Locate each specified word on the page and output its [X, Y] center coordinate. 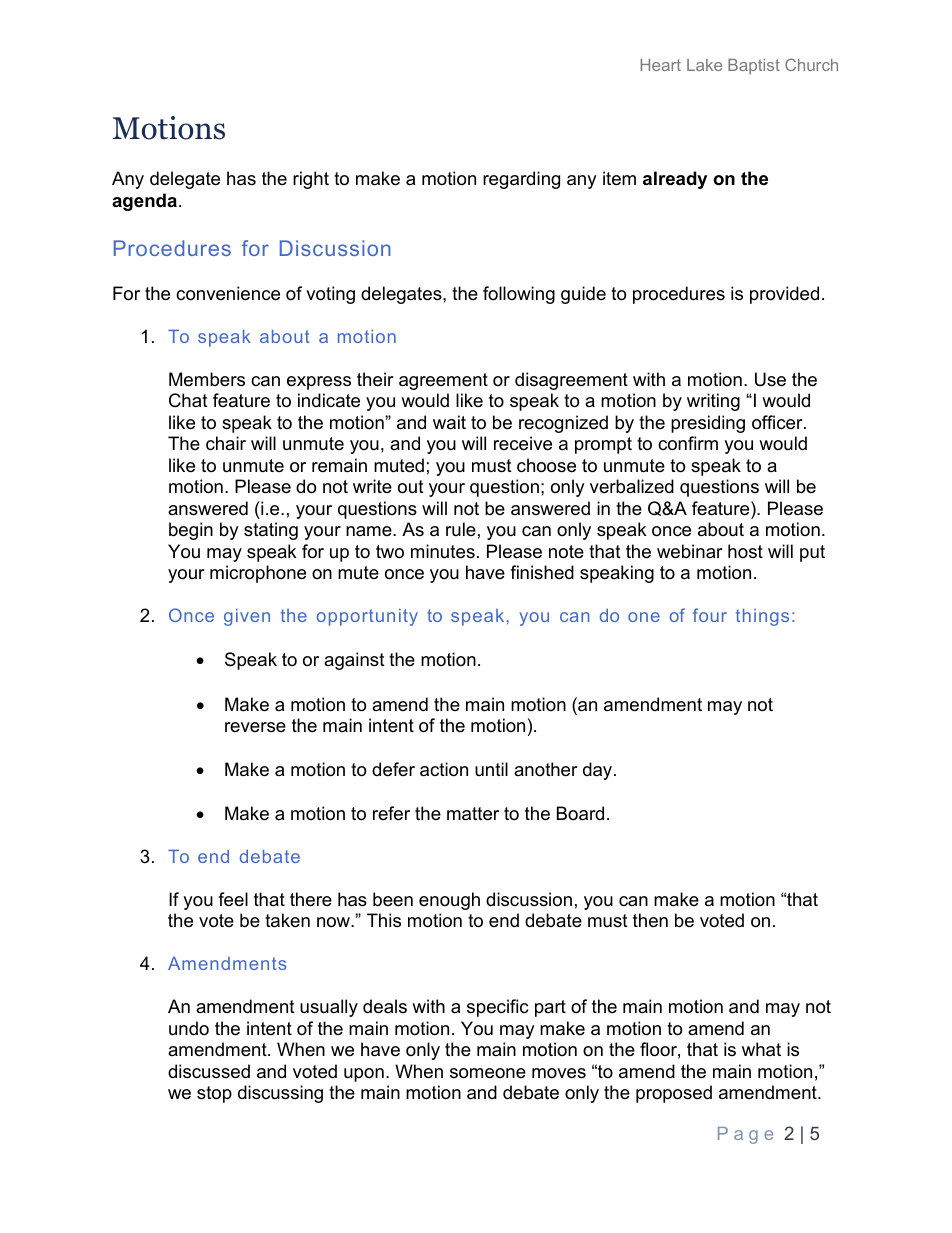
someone [488, 1073]
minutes [443, 551]
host [745, 551]
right [311, 180]
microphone [258, 574]
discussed [209, 1071]
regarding [521, 180]
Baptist [754, 66]
